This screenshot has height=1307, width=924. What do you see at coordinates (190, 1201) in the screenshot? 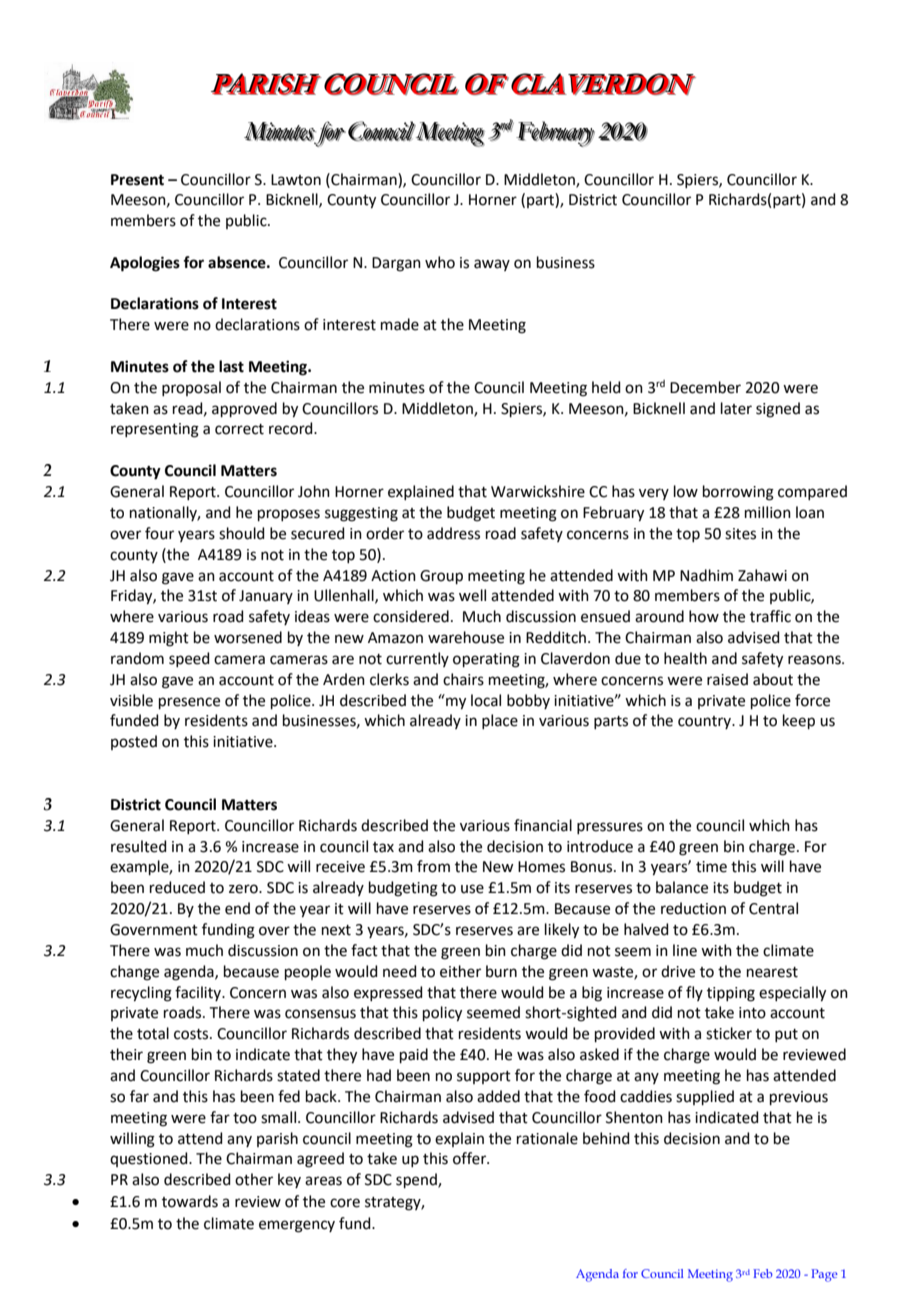
I see `towards` at bounding box center [190, 1201].
